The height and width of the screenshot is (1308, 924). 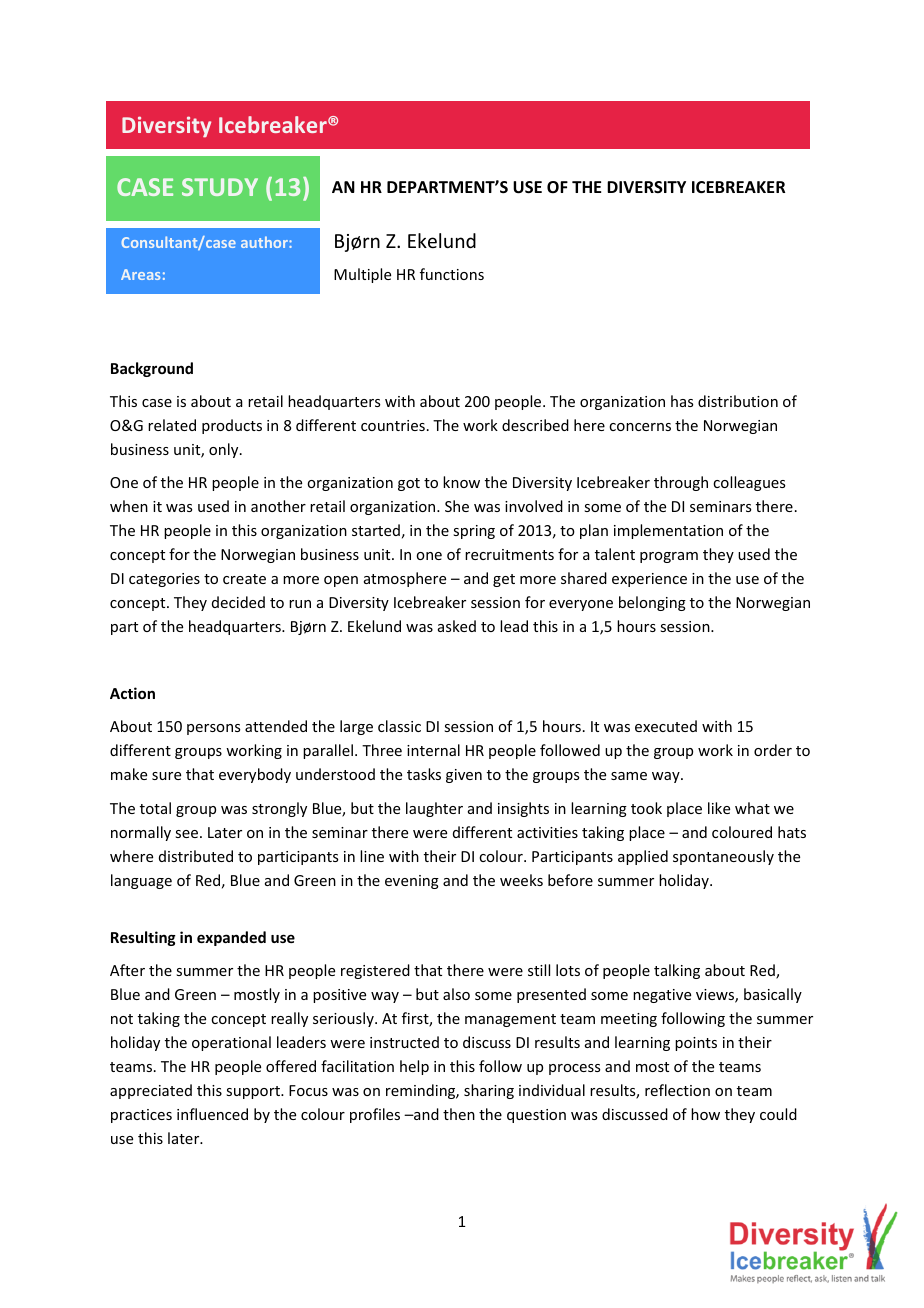 I want to click on functions, so click(x=452, y=274).
